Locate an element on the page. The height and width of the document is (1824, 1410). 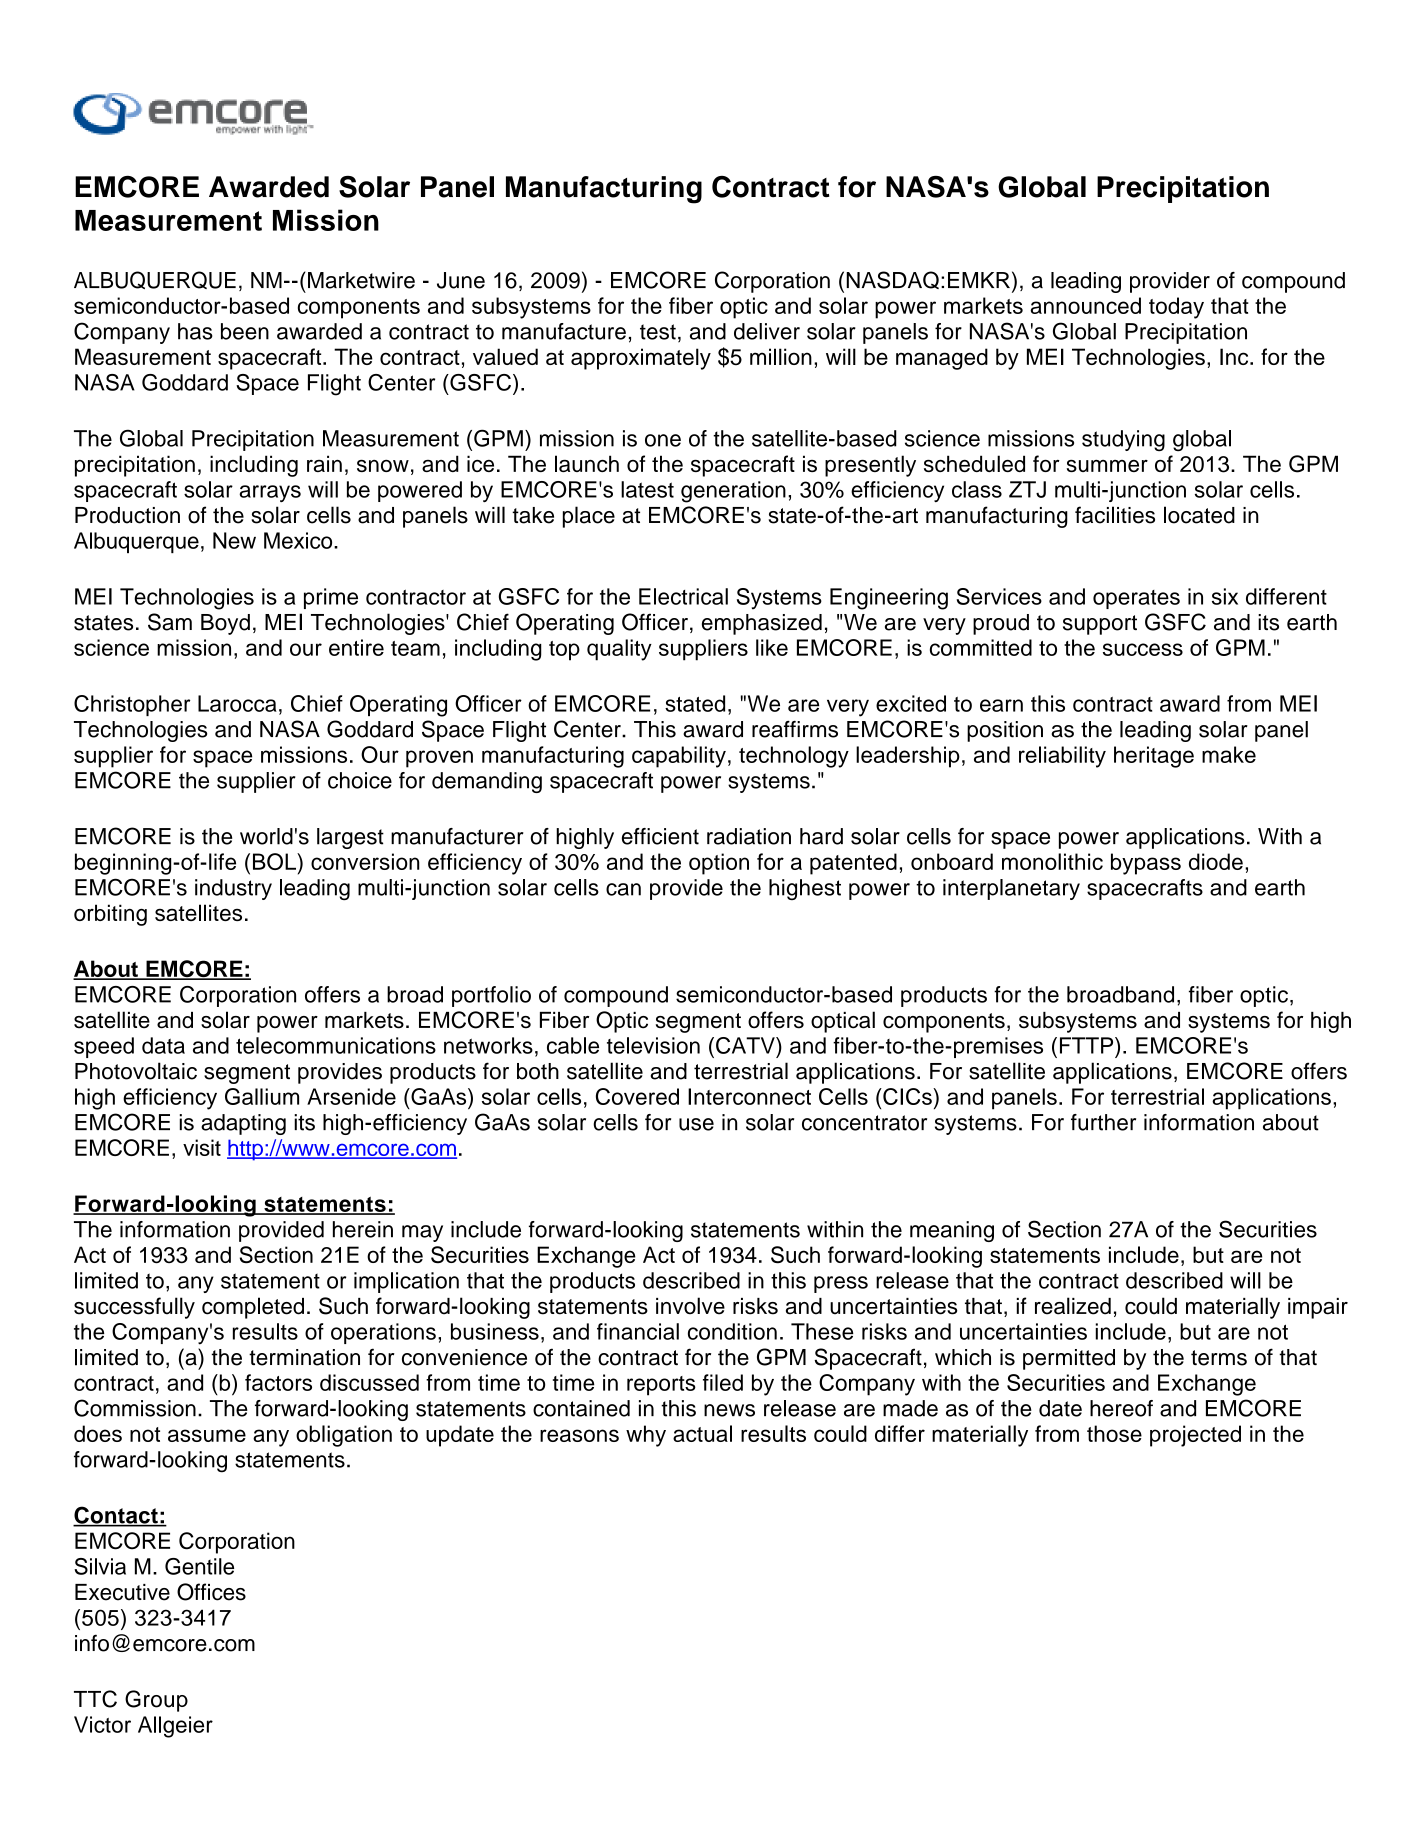
projected is located at coordinates (1195, 1436).
